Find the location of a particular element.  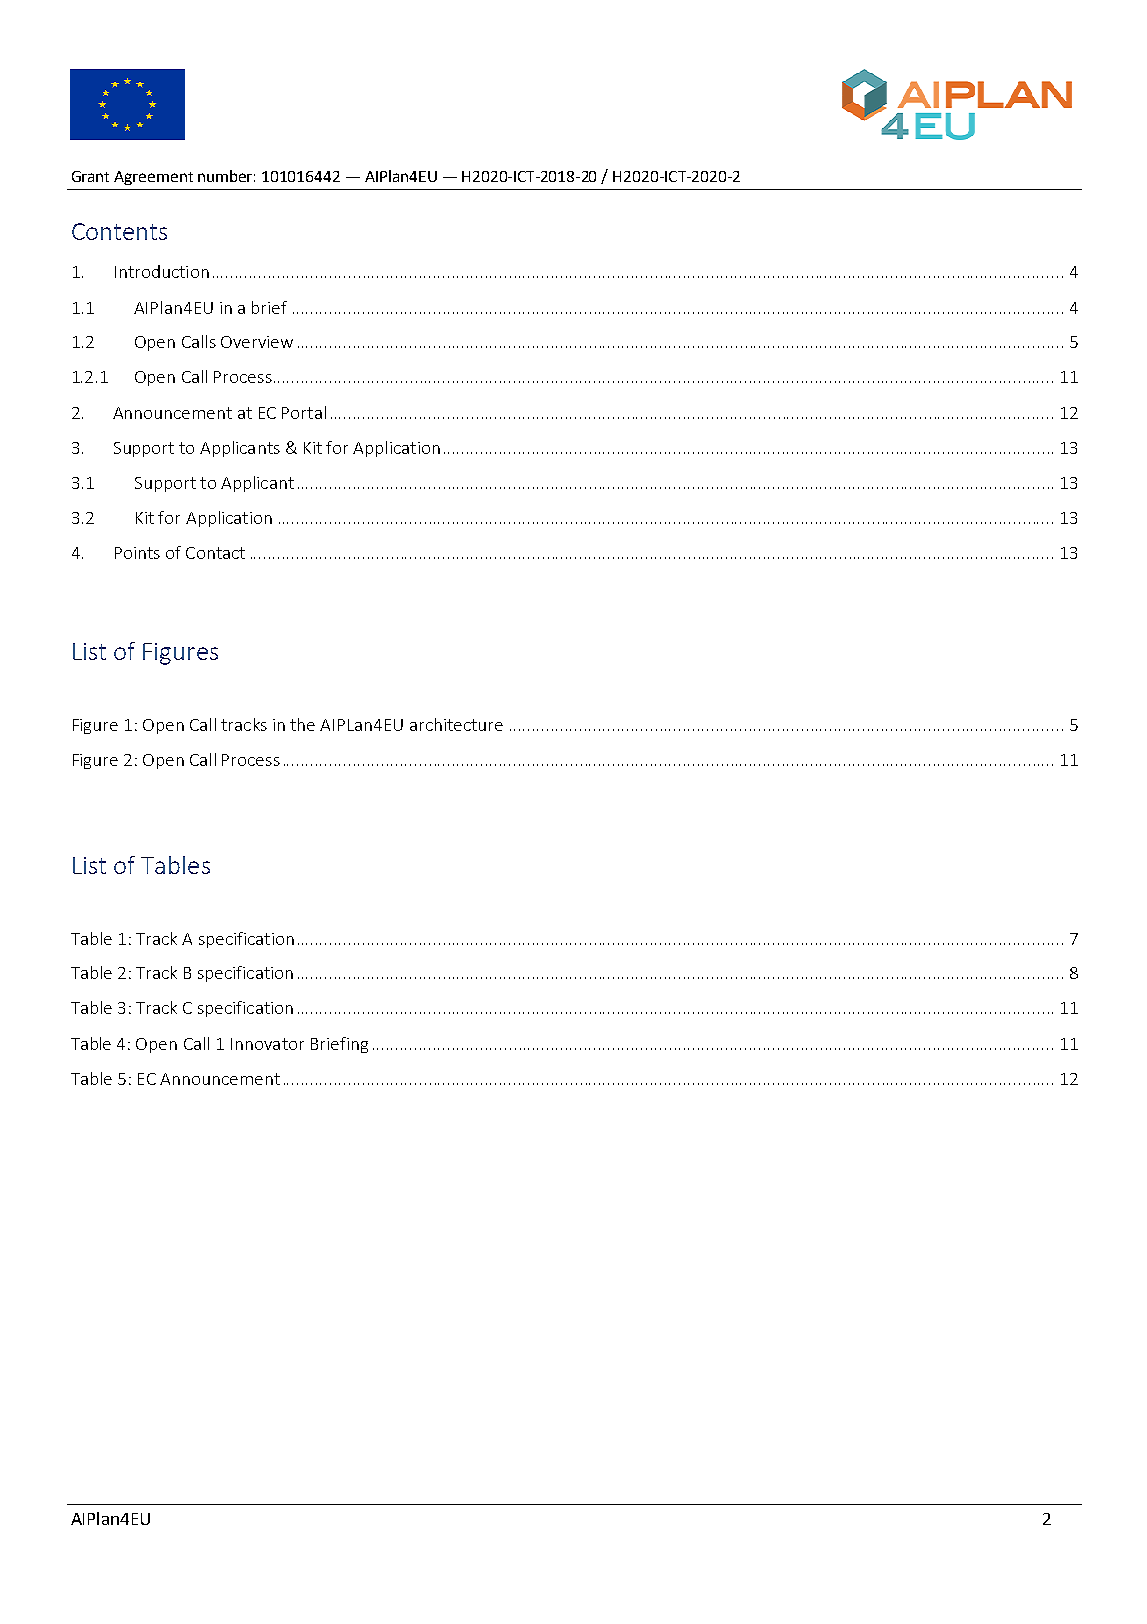

Contents is located at coordinates (119, 231).
